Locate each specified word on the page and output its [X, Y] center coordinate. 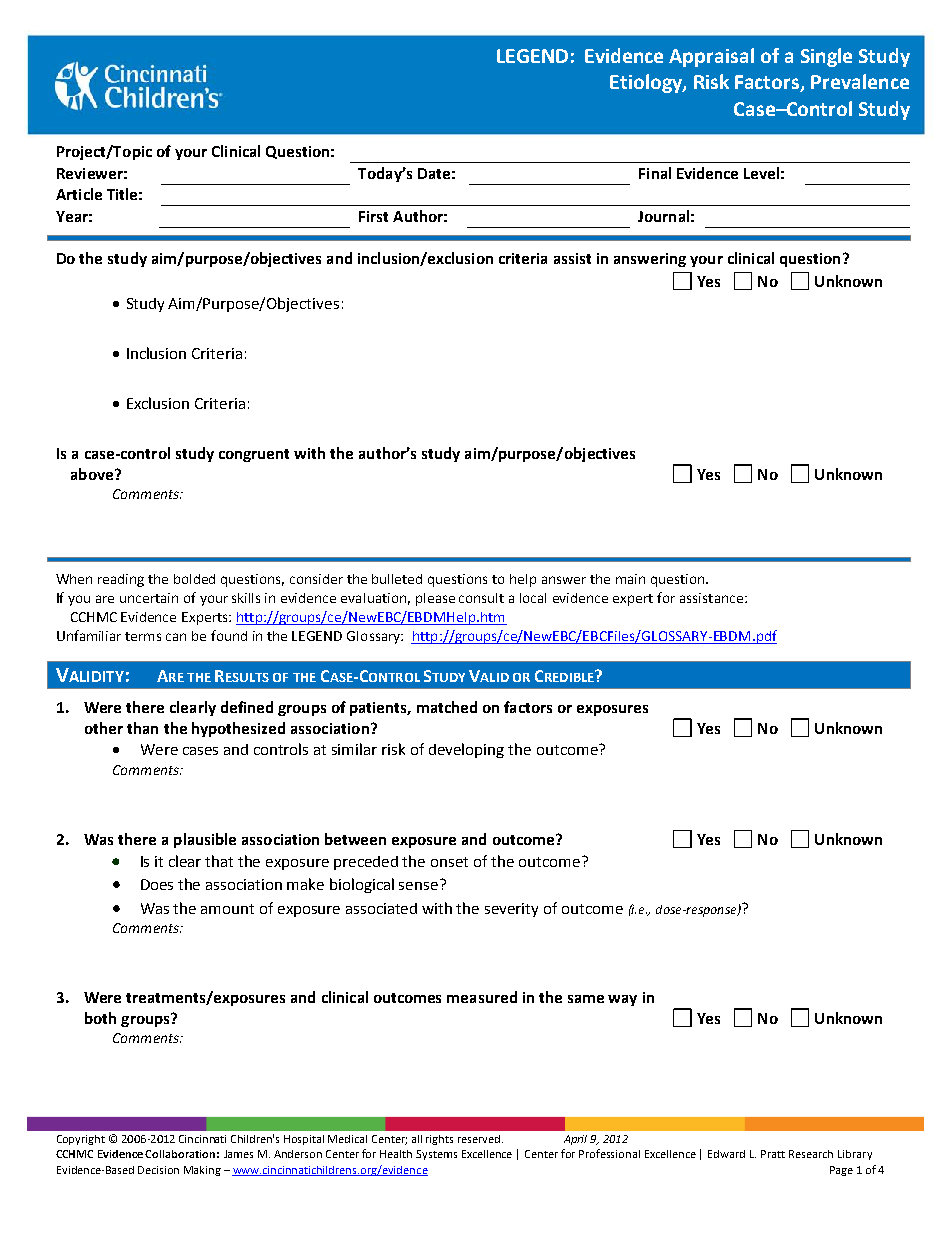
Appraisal [711, 57]
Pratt [773, 1154]
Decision [158, 1170]
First [373, 216]
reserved [480, 1139]
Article [79, 194]
